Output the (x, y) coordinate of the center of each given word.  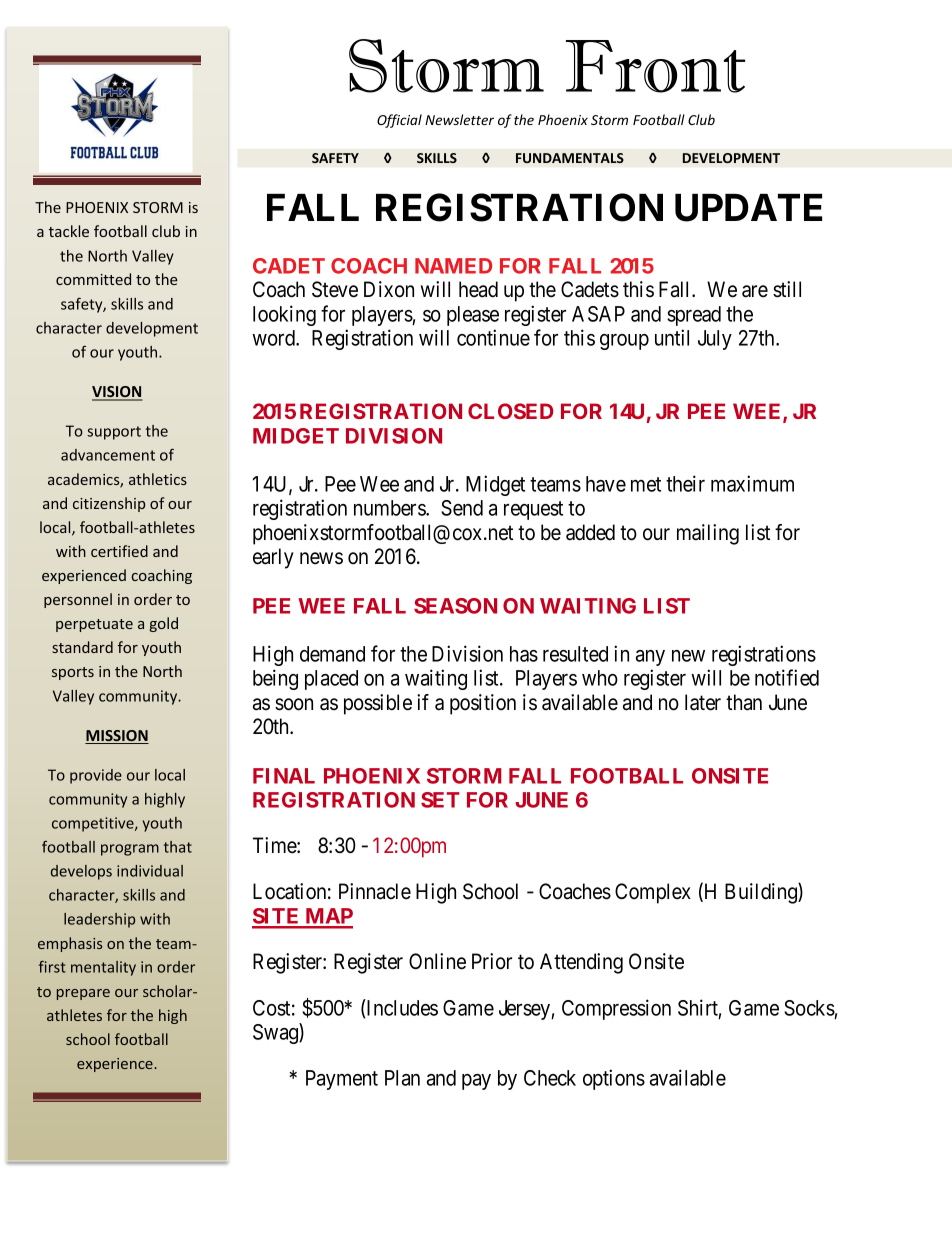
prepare (83, 994)
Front (655, 66)
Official (399, 121)
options (614, 1079)
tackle (69, 231)
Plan (402, 1078)
